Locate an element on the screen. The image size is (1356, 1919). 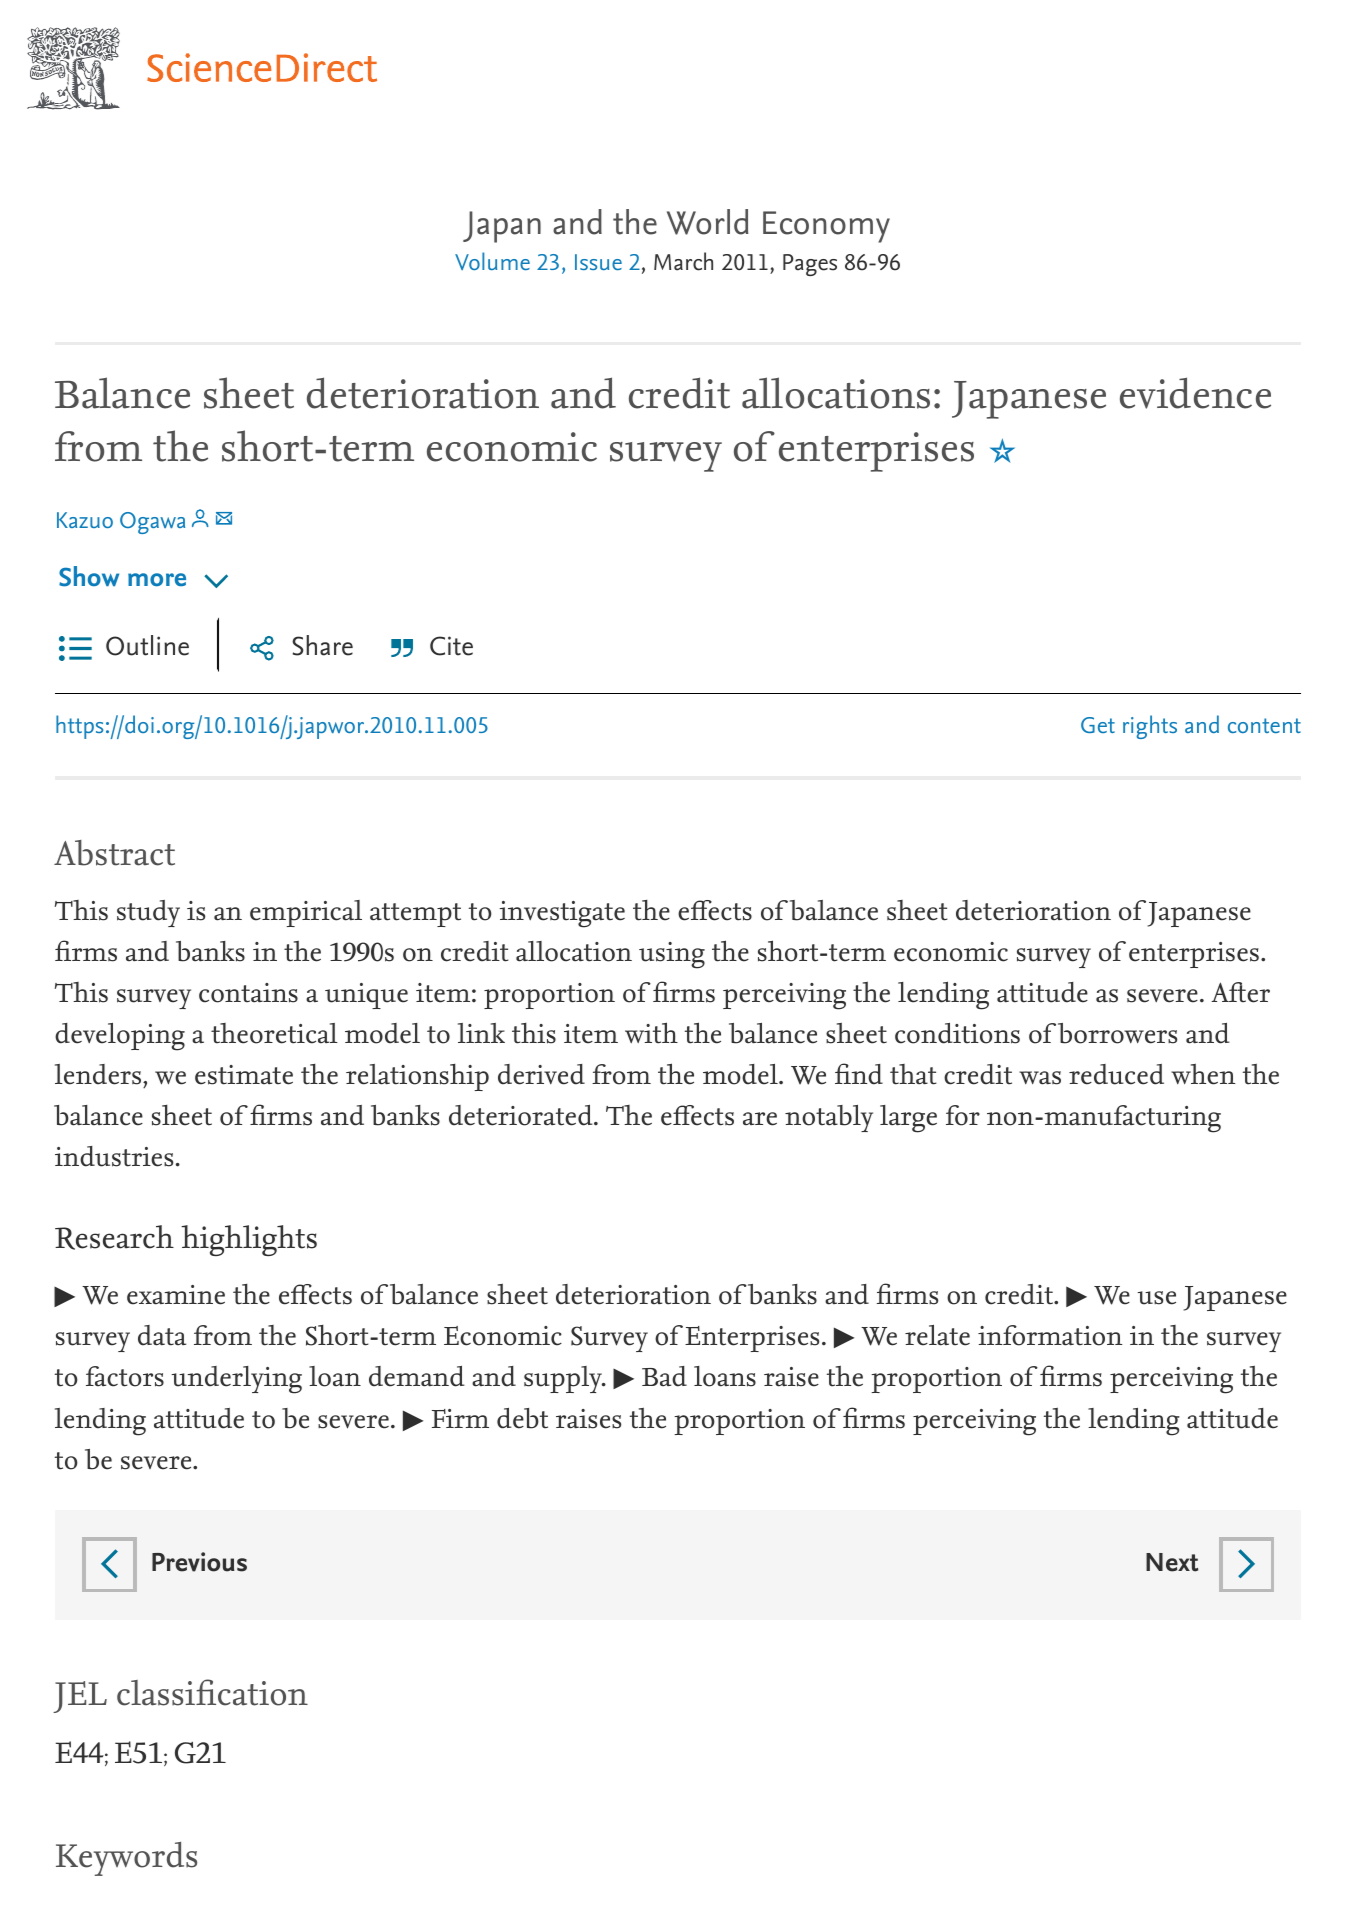
with is located at coordinates (651, 1033).
